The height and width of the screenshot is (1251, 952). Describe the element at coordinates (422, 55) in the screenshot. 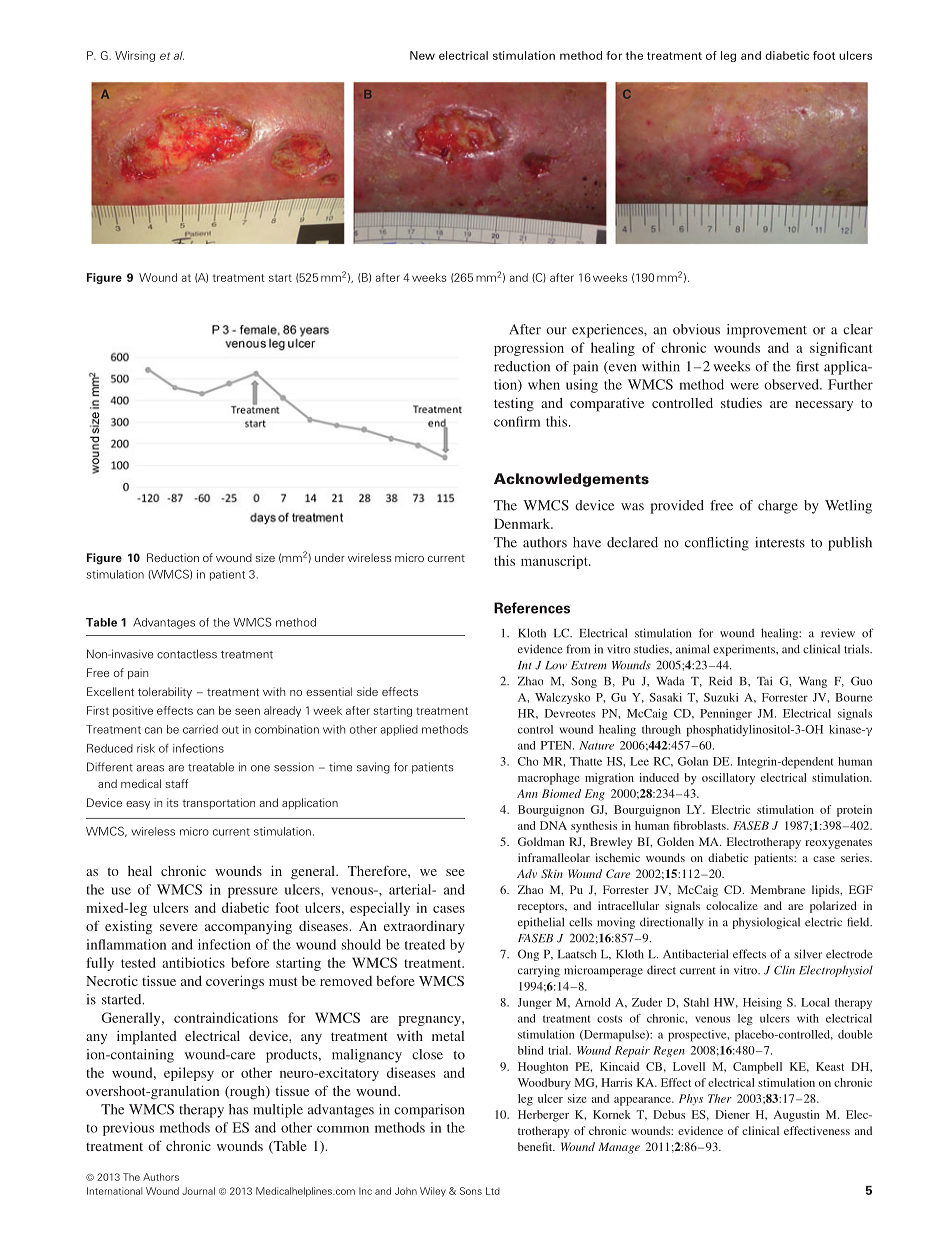

I see `New` at that location.
